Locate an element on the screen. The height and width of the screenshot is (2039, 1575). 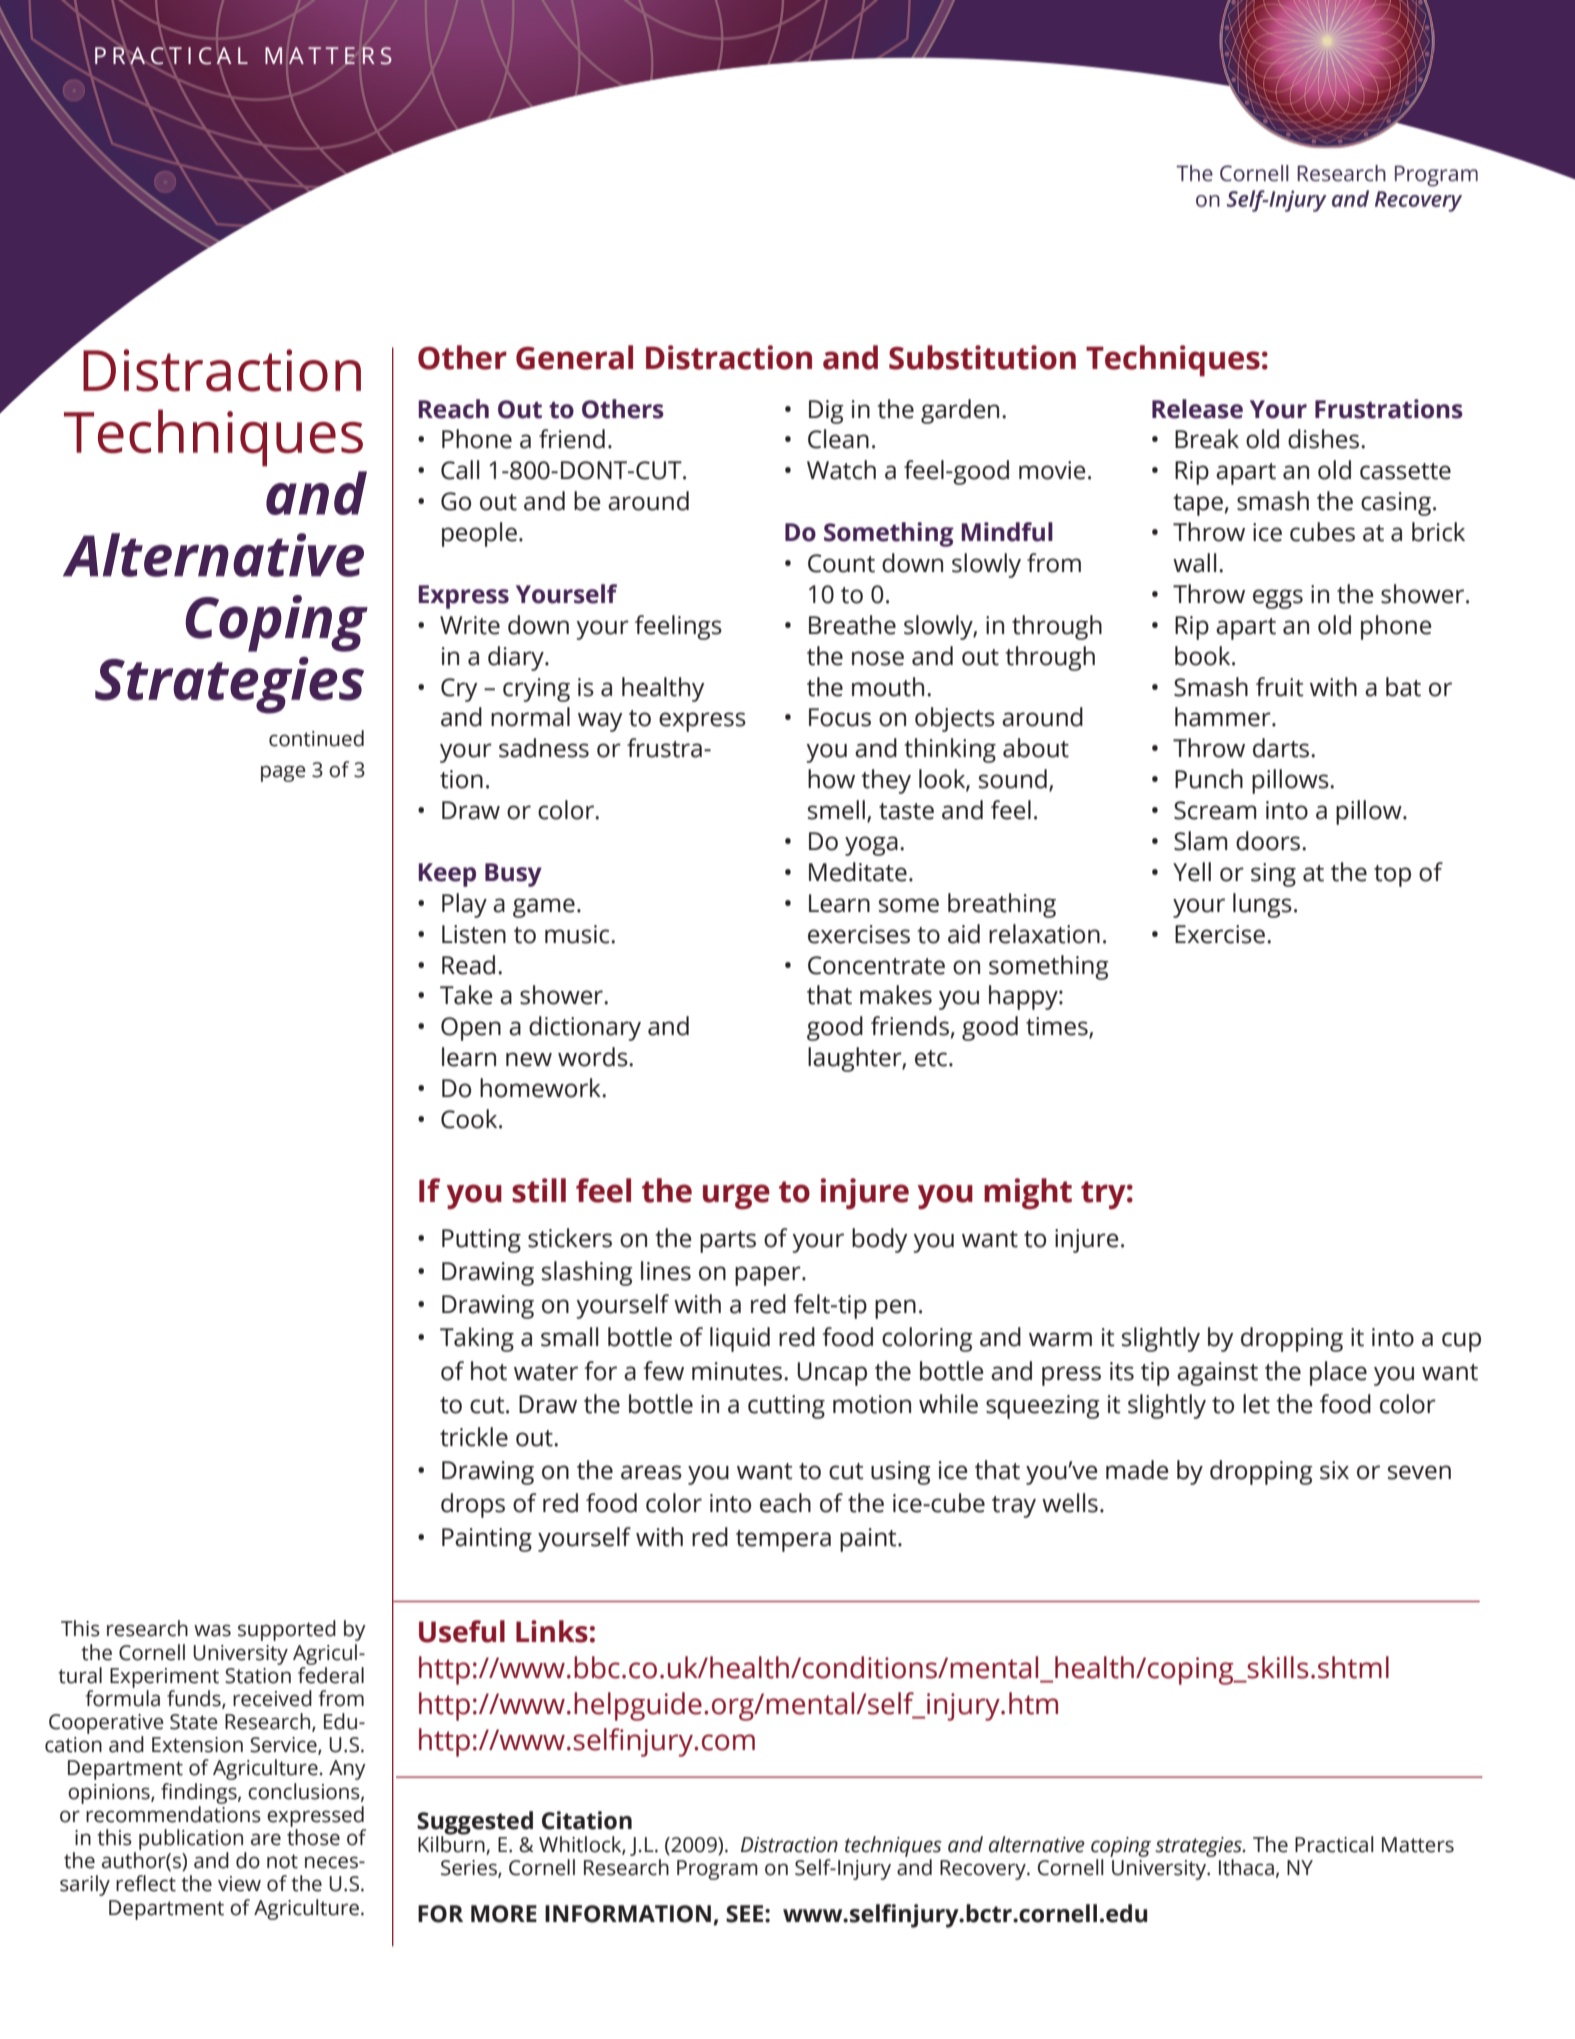
place is located at coordinates (1338, 1373).
